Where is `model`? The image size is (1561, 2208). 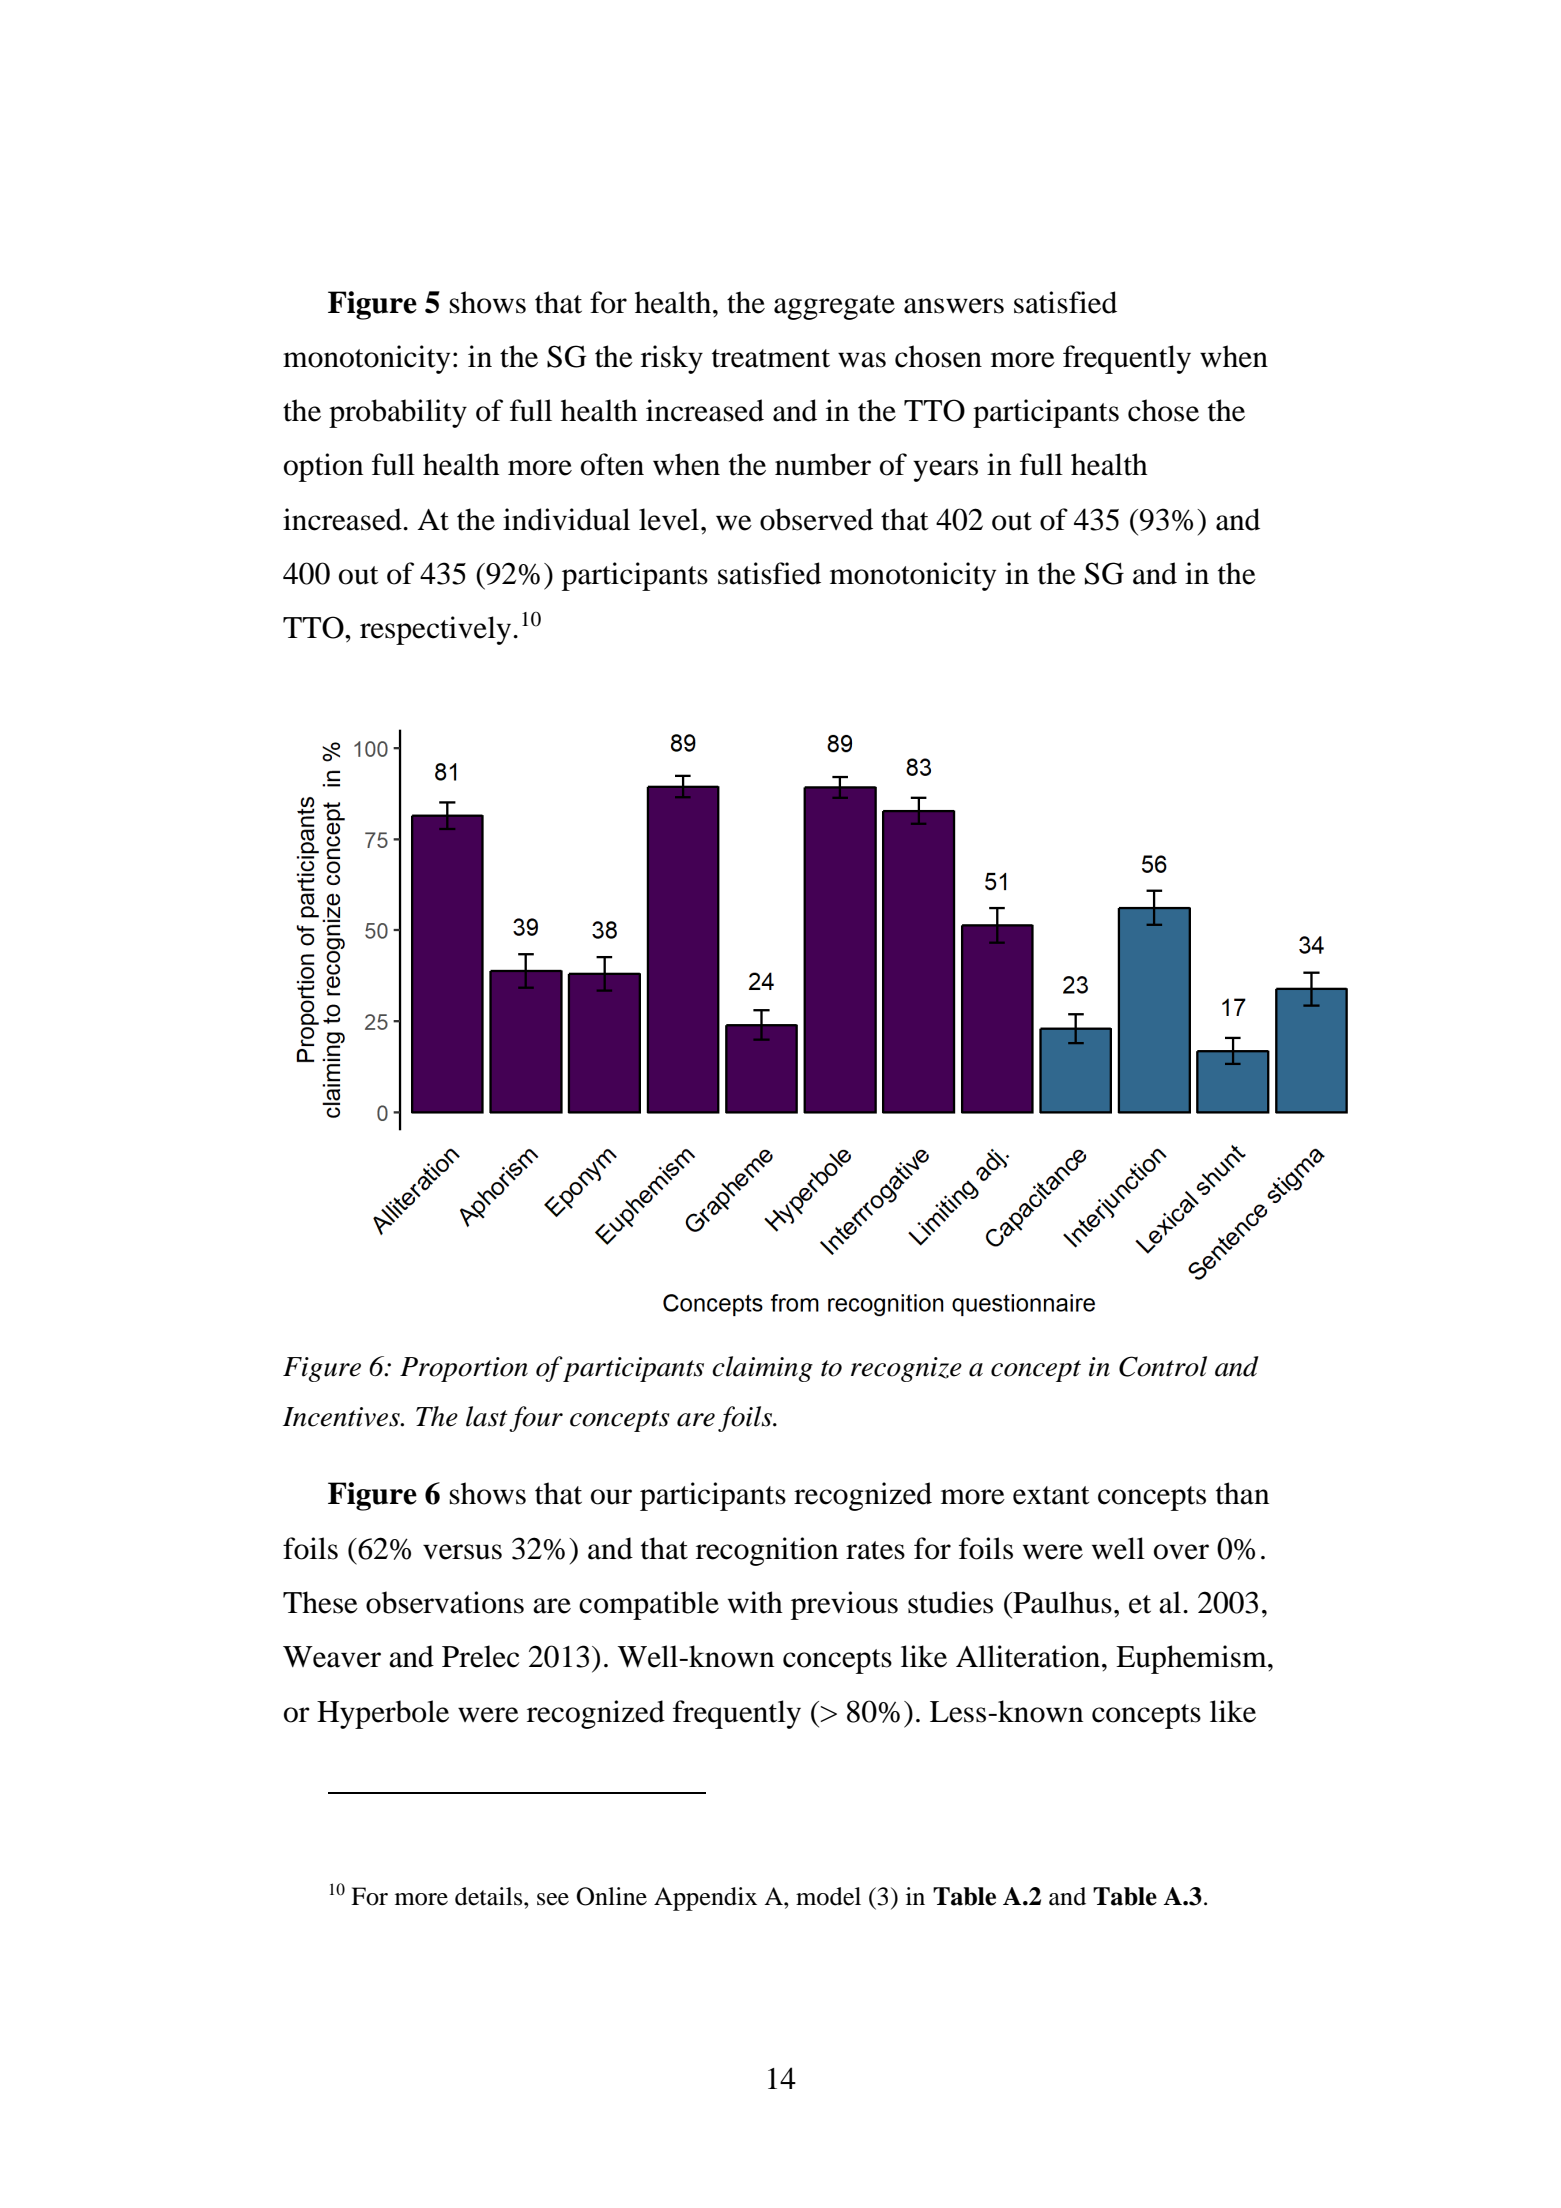 model is located at coordinates (828, 1896).
